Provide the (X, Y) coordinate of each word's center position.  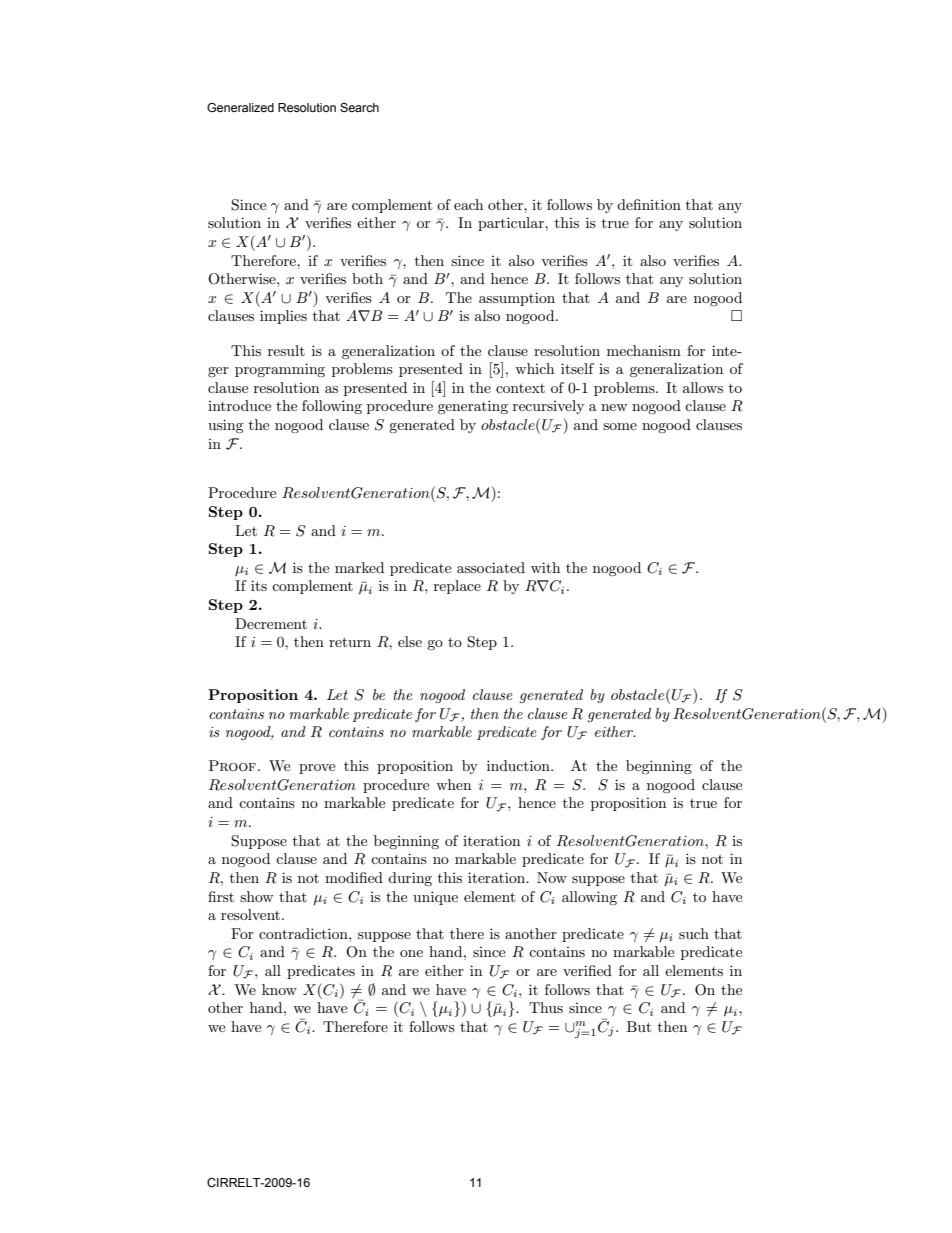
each (468, 204)
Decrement (271, 623)
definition (649, 204)
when (453, 784)
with (545, 567)
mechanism (644, 350)
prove (317, 769)
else (410, 641)
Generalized (240, 107)
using (226, 426)
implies (283, 317)
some (620, 426)
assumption (517, 299)
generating (473, 407)
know (279, 989)
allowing (589, 898)
